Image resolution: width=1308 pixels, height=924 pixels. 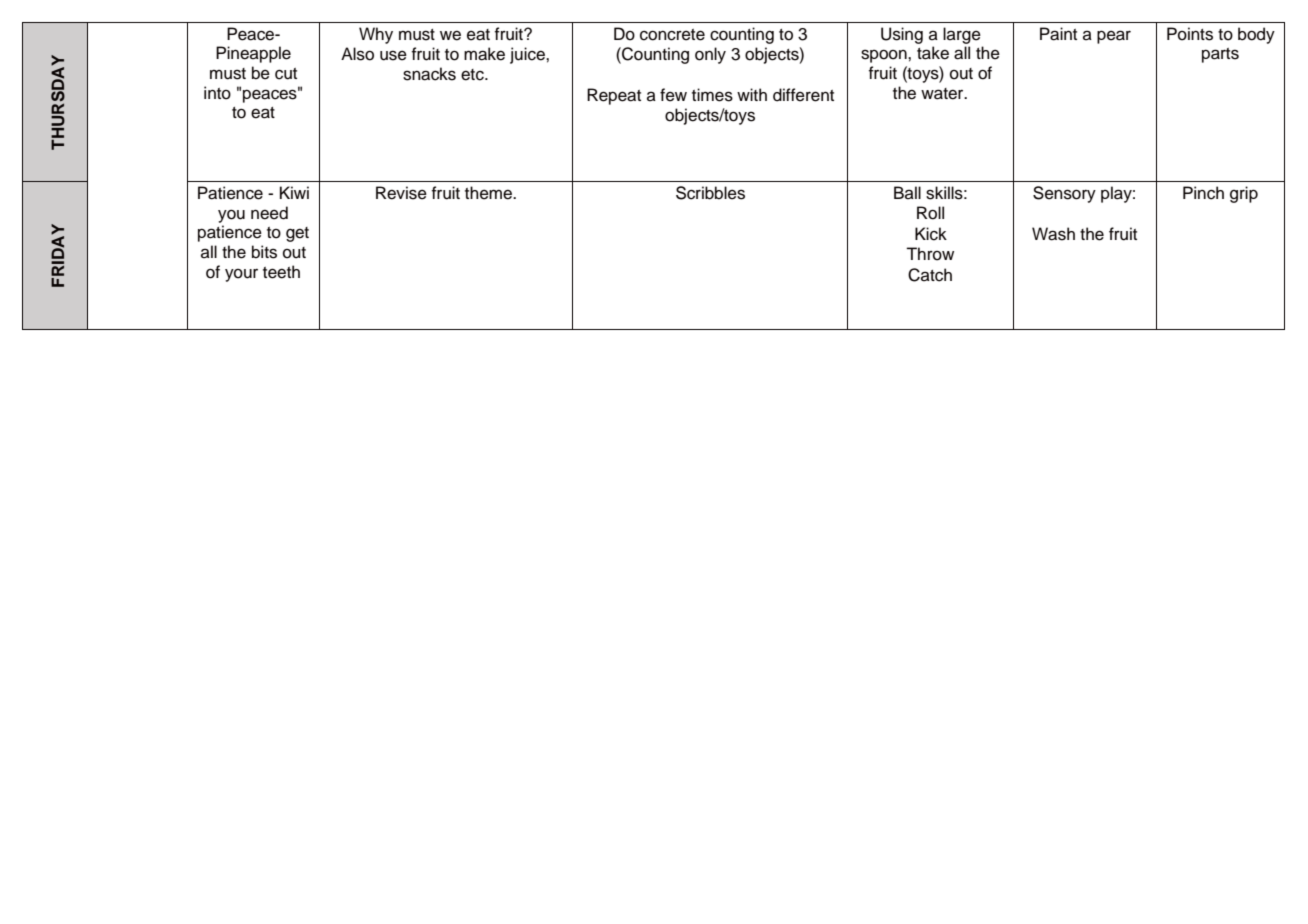 I want to click on pear, so click(x=1114, y=37).
